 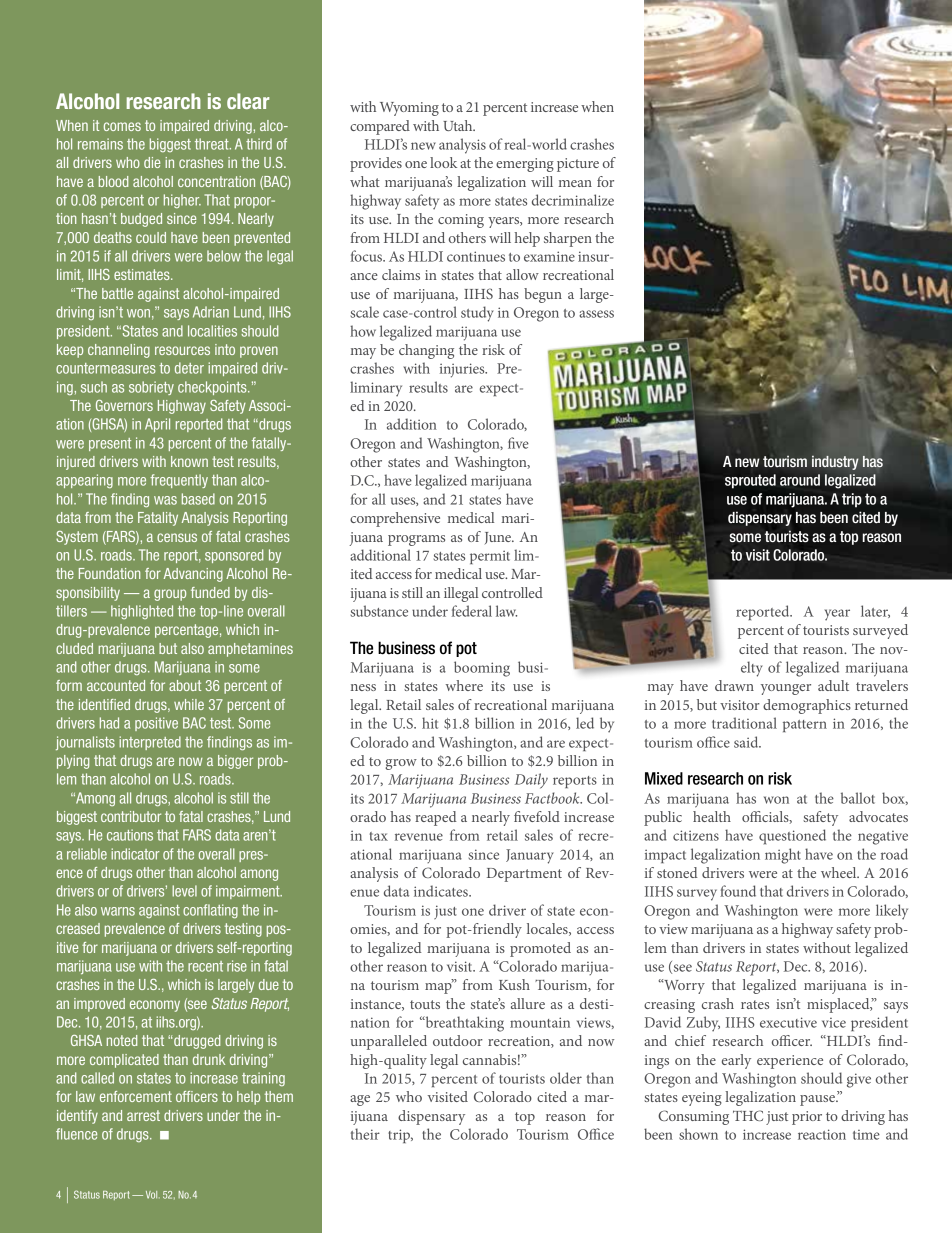 I want to click on prior, so click(x=807, y=1118).
